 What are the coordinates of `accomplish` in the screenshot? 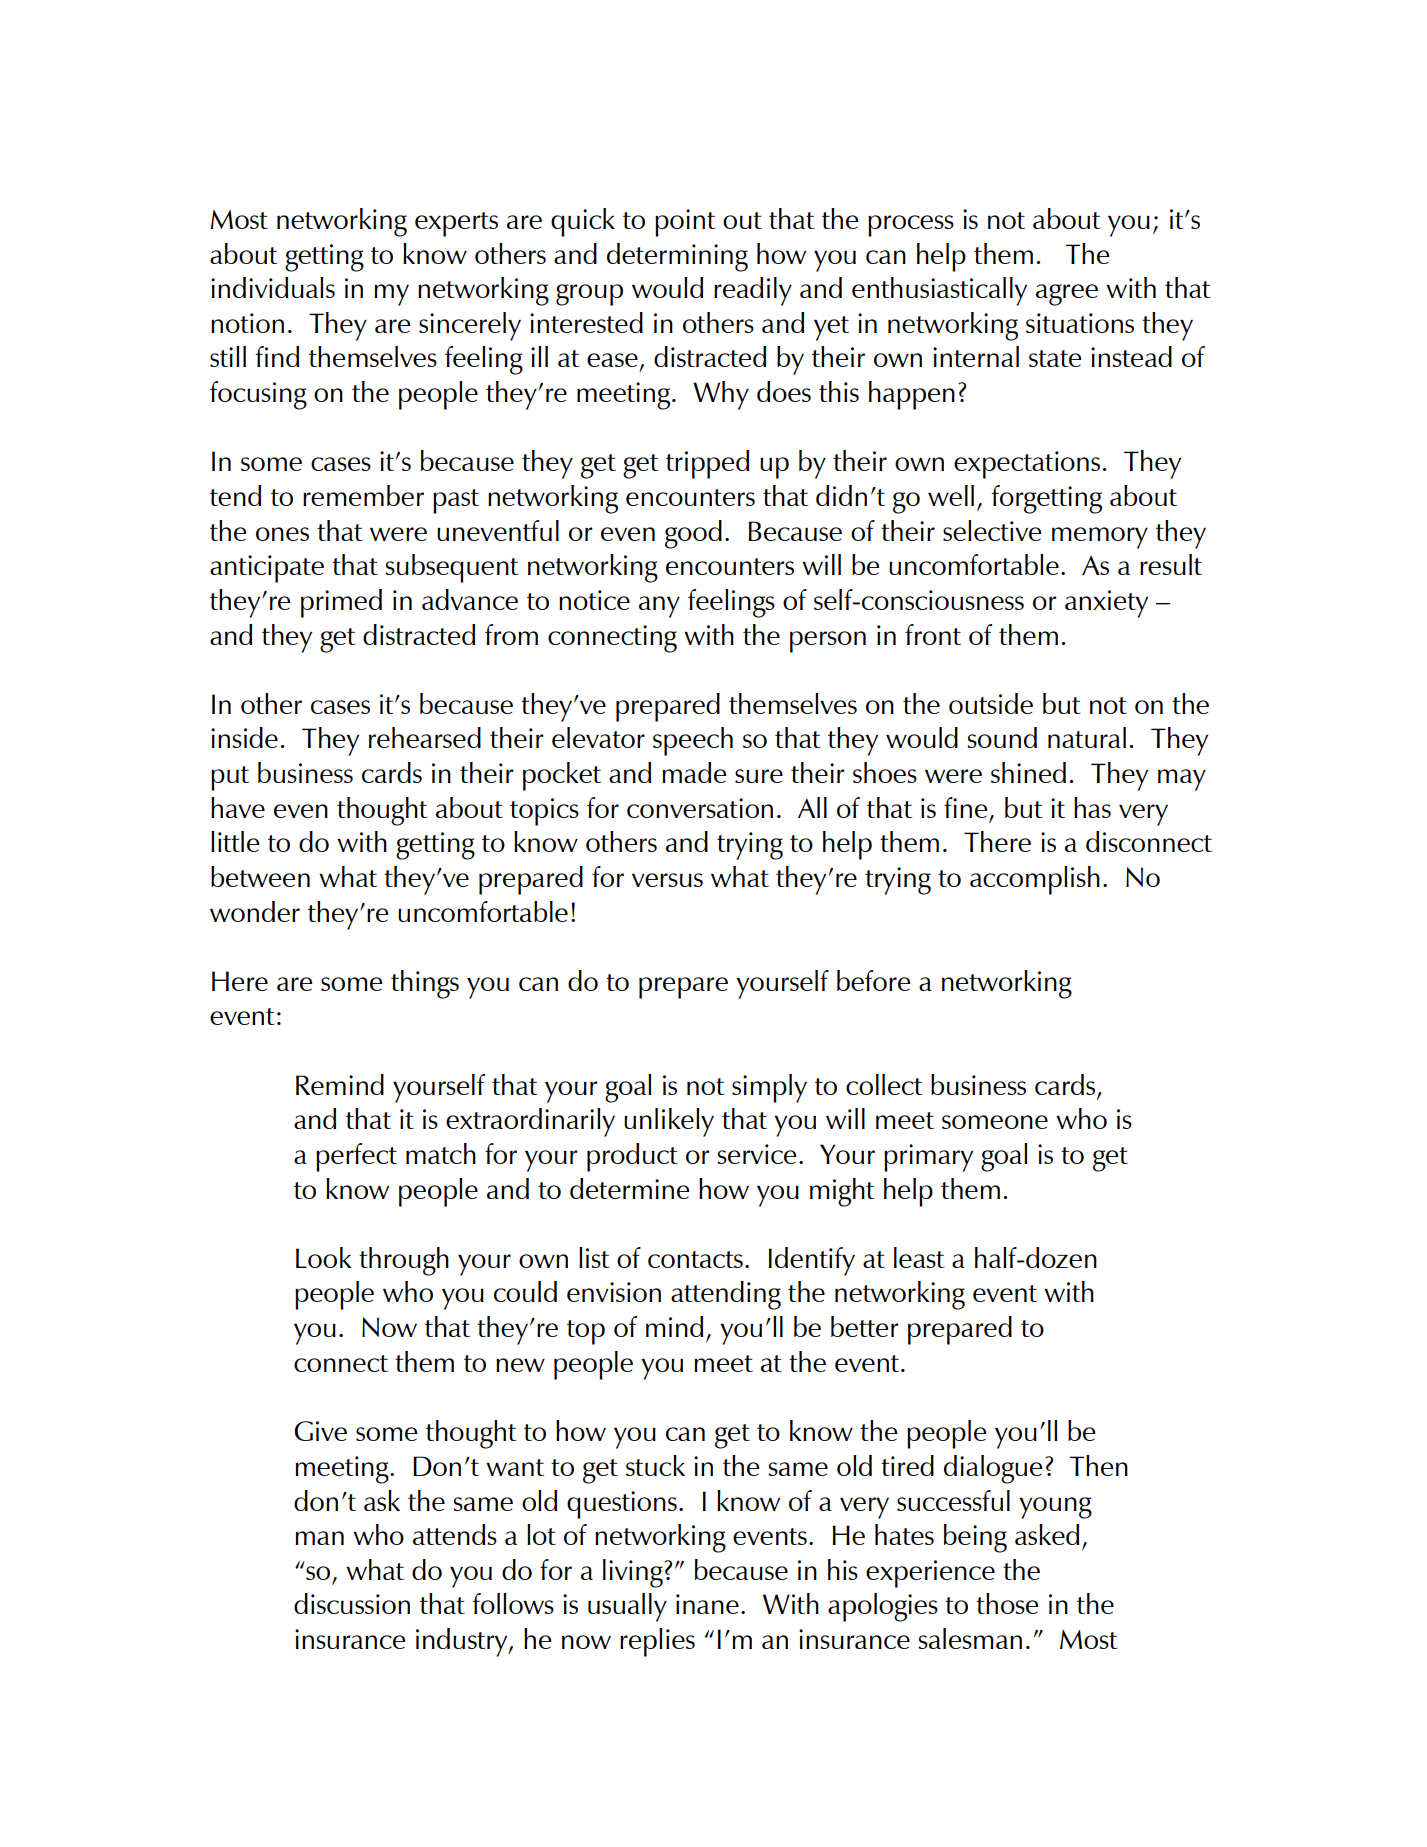 It's located at (1035, 880).
